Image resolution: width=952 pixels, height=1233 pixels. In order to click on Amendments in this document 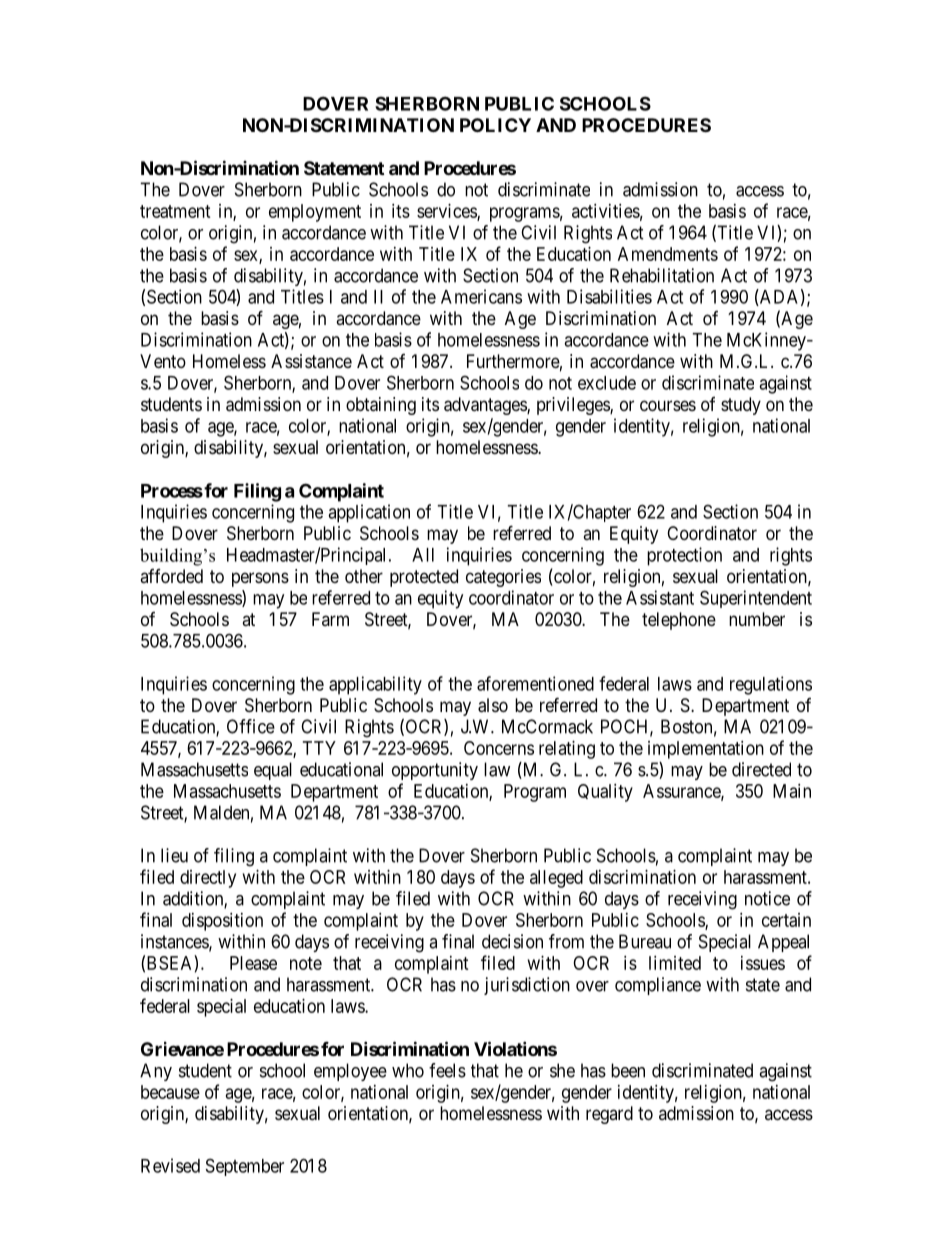, I will do `click(668, 254)`.
